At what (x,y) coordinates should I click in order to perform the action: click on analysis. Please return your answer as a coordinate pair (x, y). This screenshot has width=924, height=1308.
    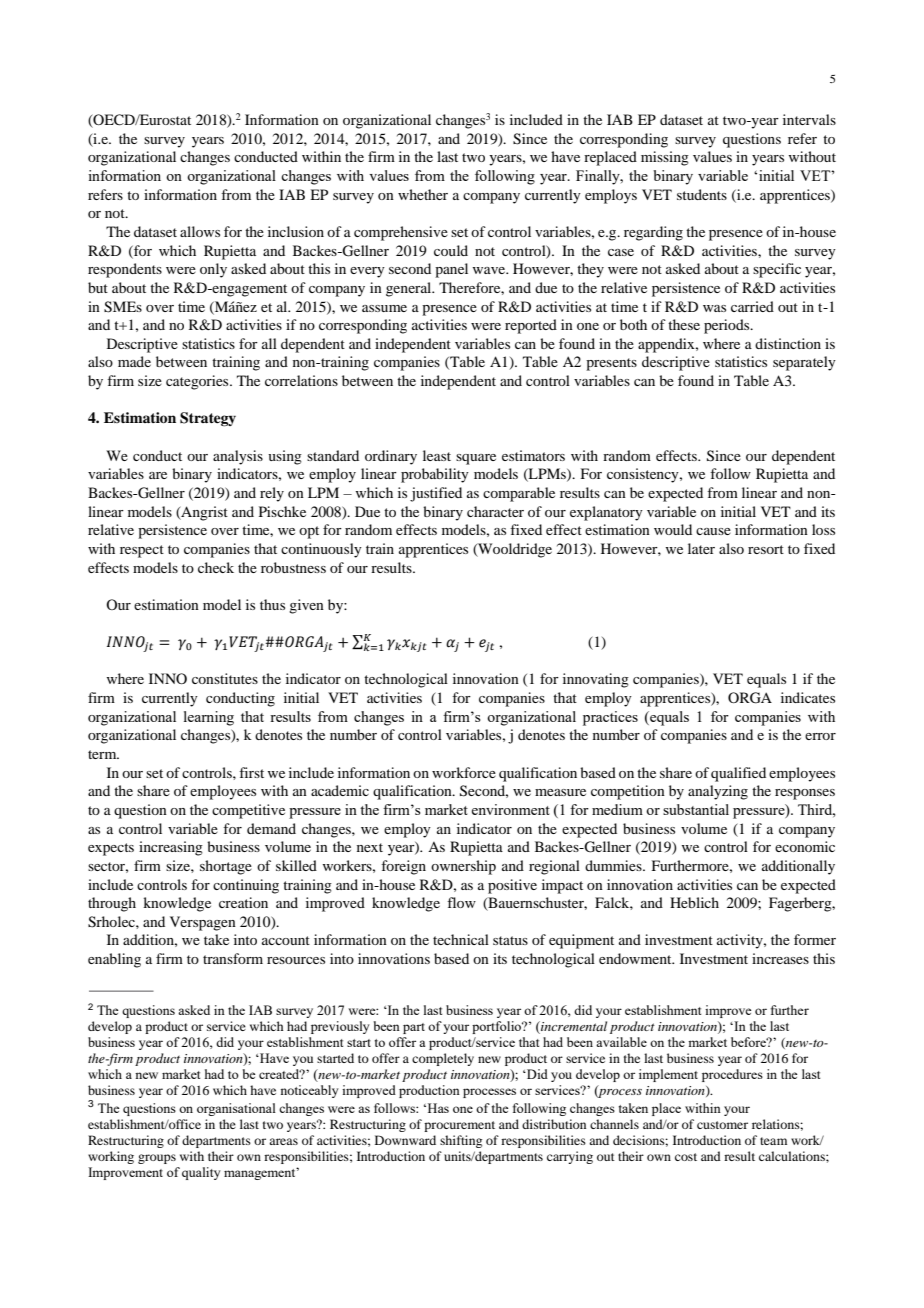
    Looking at the image, I should click on (238, 457).
